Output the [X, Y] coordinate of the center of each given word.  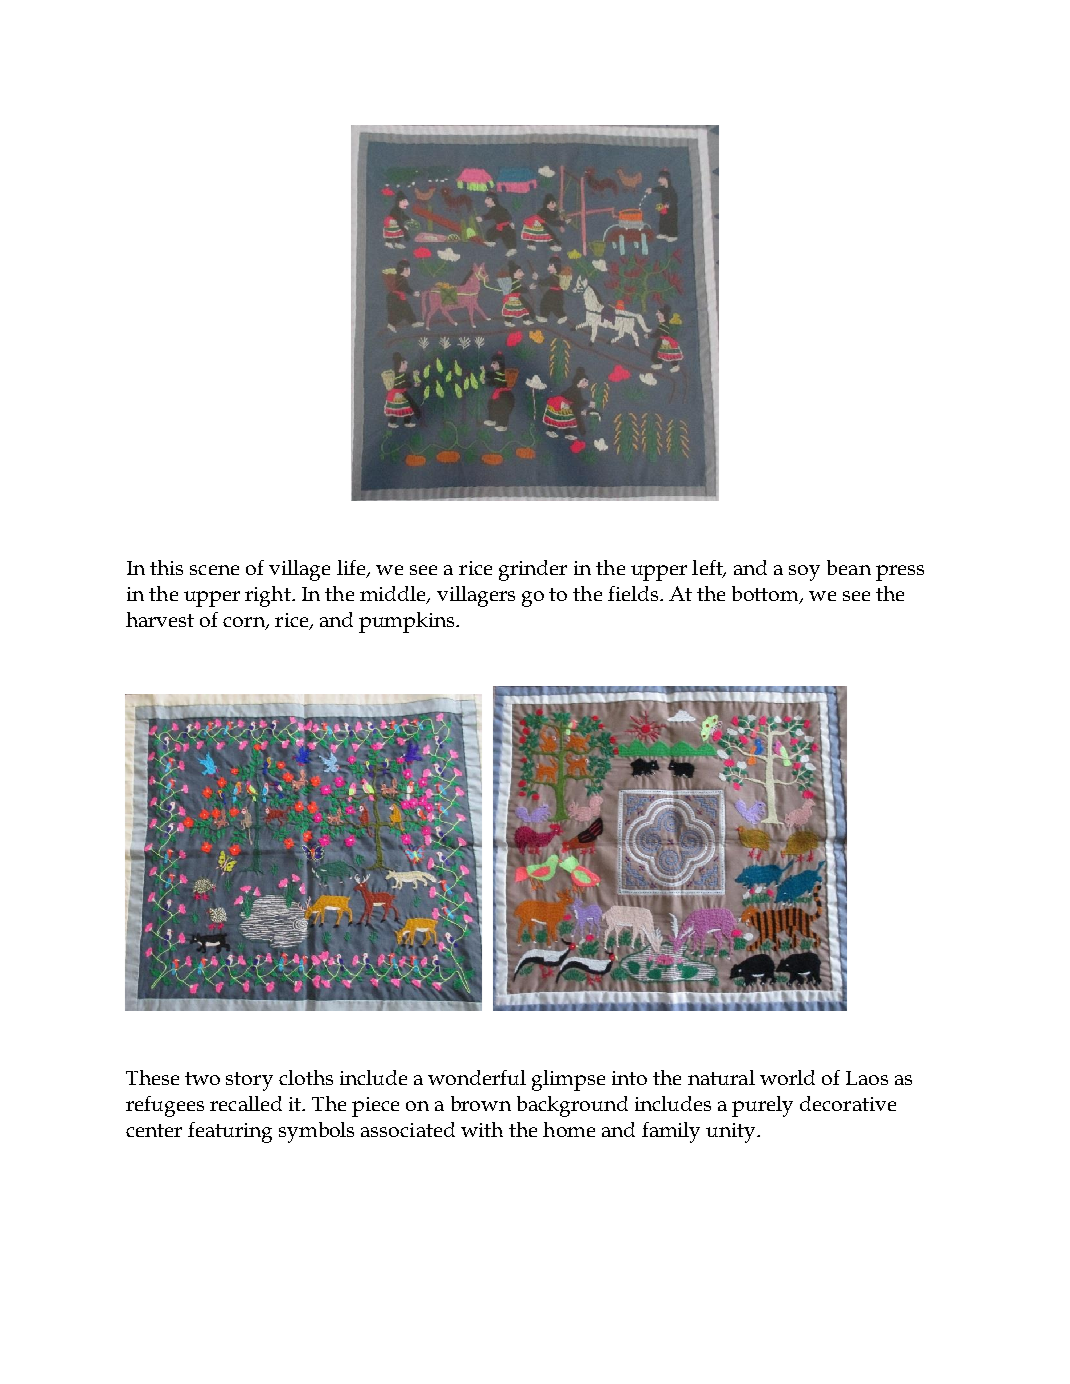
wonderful [477, 1077]
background [572, 1106]
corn [245, 623]
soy [804, 573]
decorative [848, 1103]
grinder [533, 570]
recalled [246, 1103]
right [269, 596]
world [787, 1077]
